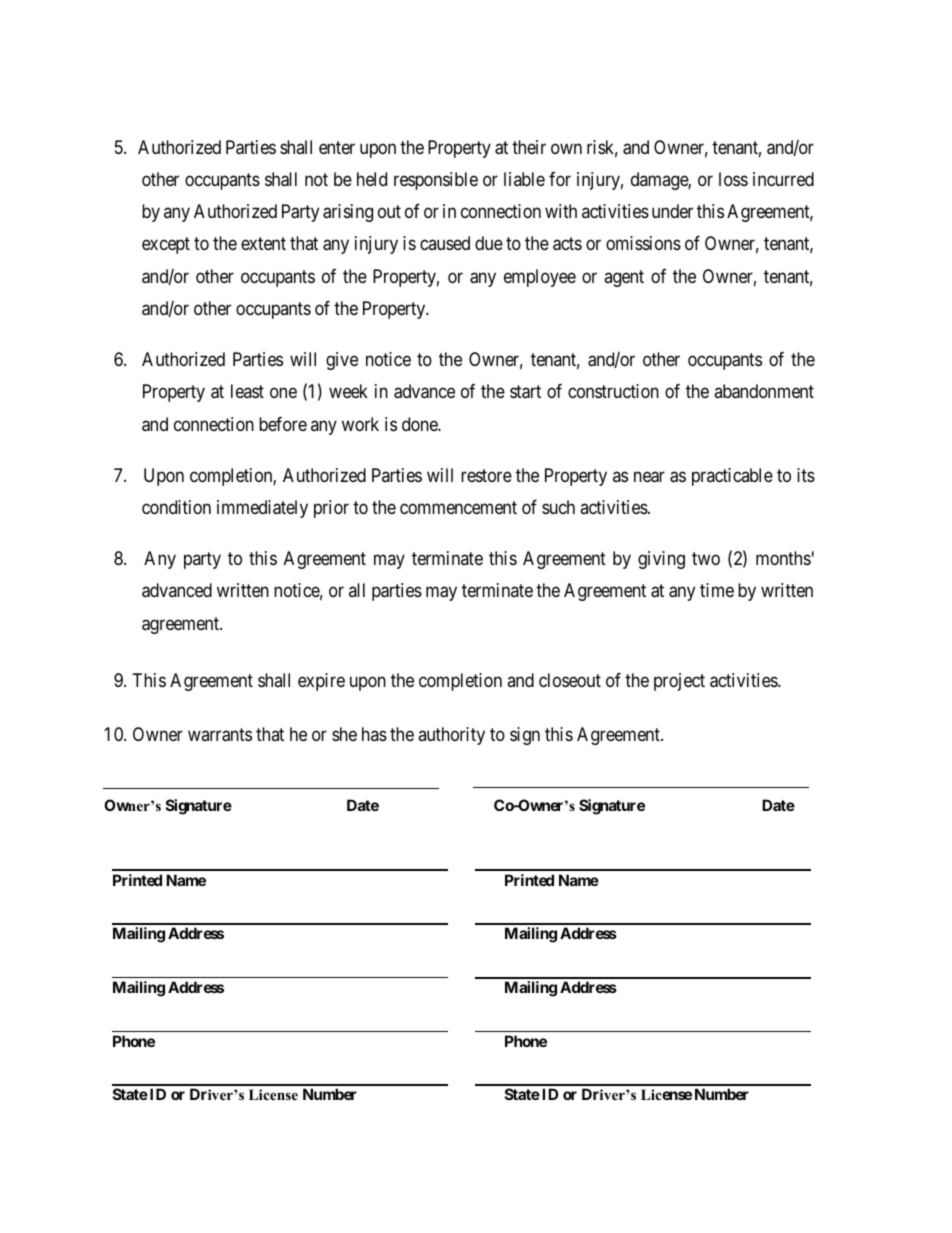  Describe the element at coordinates (283, 424) in the screenshot. I see `before` at that location.
